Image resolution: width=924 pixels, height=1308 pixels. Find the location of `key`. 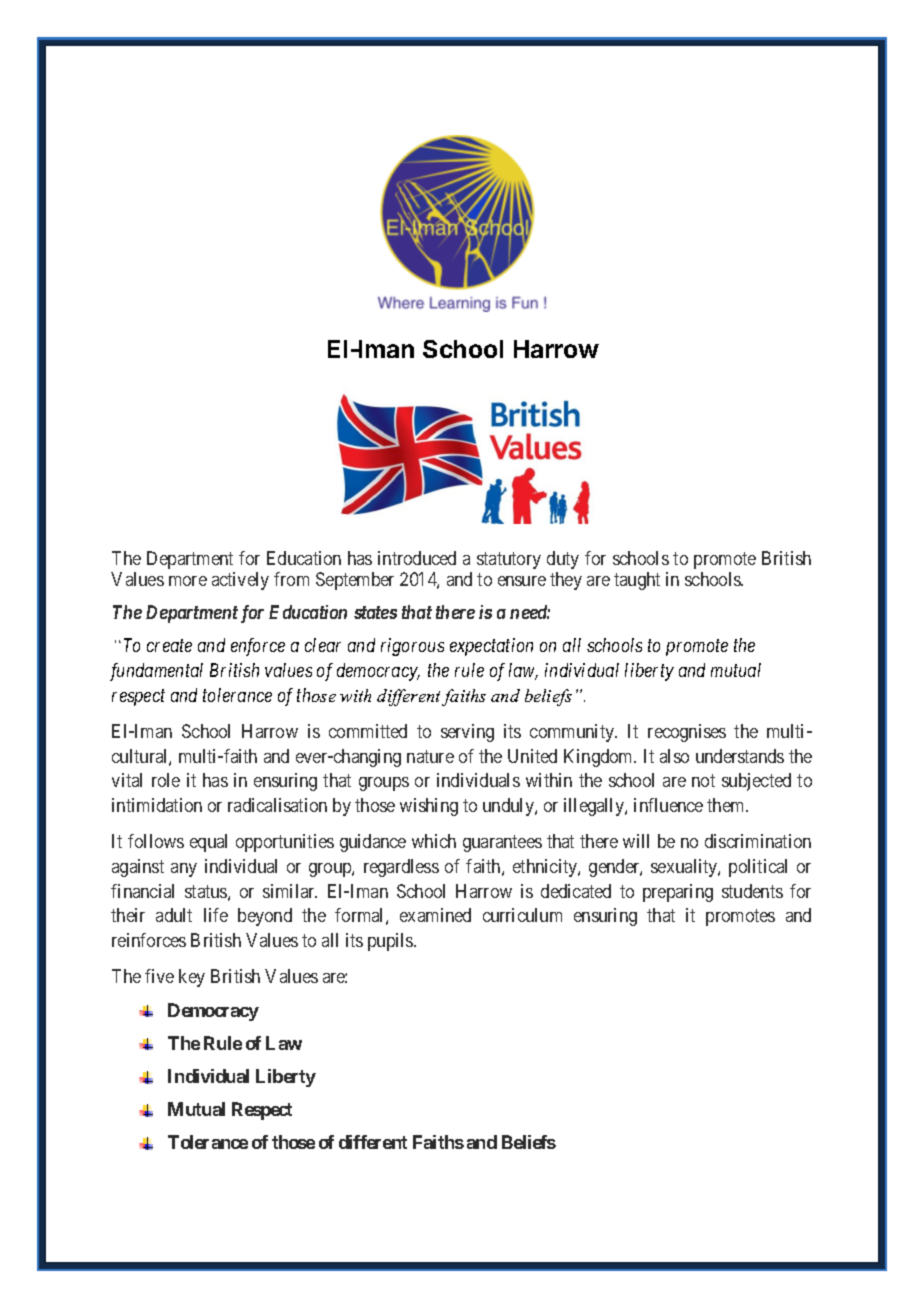

key is located at coordinates (192, 978).
